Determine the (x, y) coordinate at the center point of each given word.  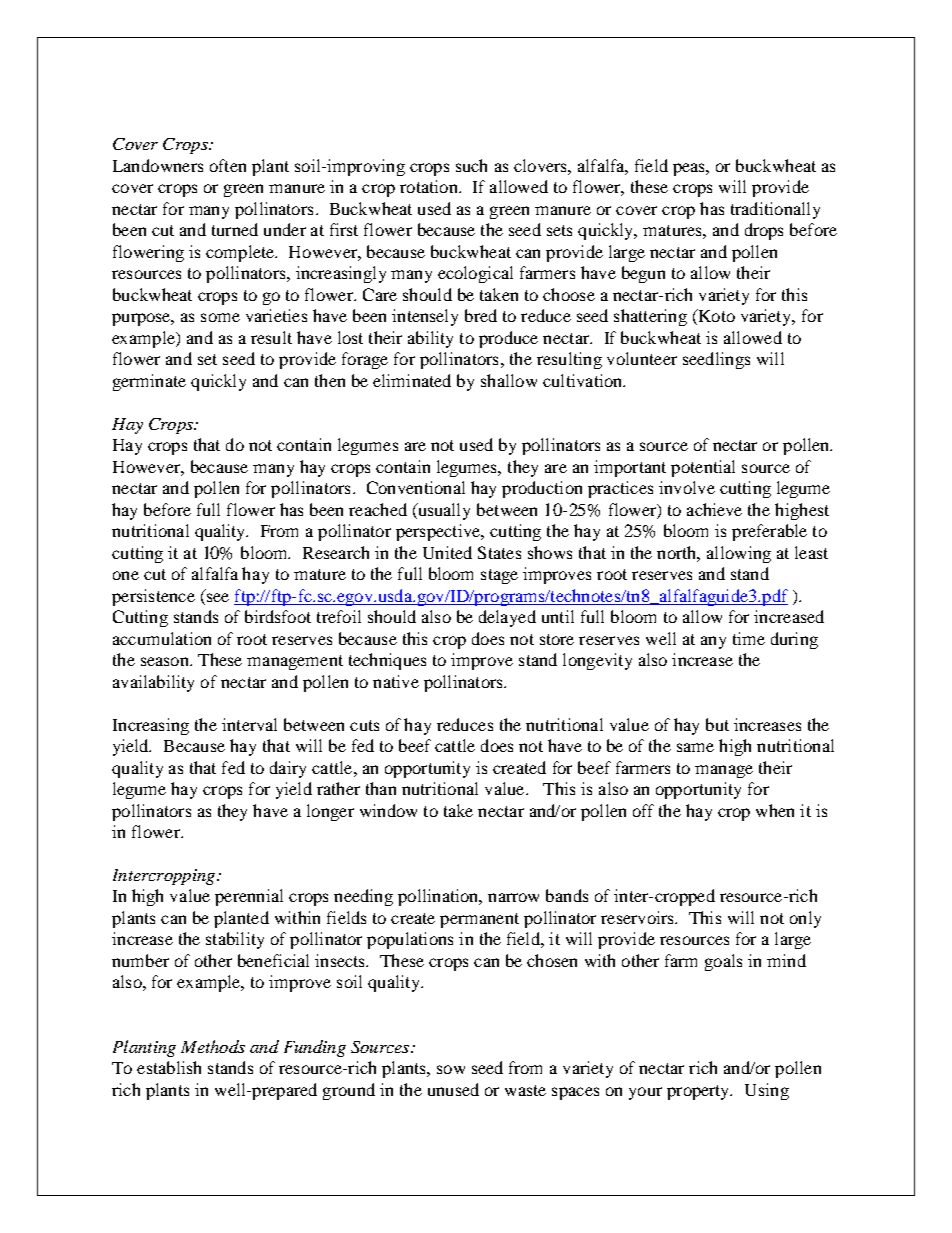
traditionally (775, 210)
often (228, 165)
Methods (213, 1046)
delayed (507, 618)
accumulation (162, 638)
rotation (430, 186)
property (699, 1092)
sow (451, 1069)
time (749, 638)
